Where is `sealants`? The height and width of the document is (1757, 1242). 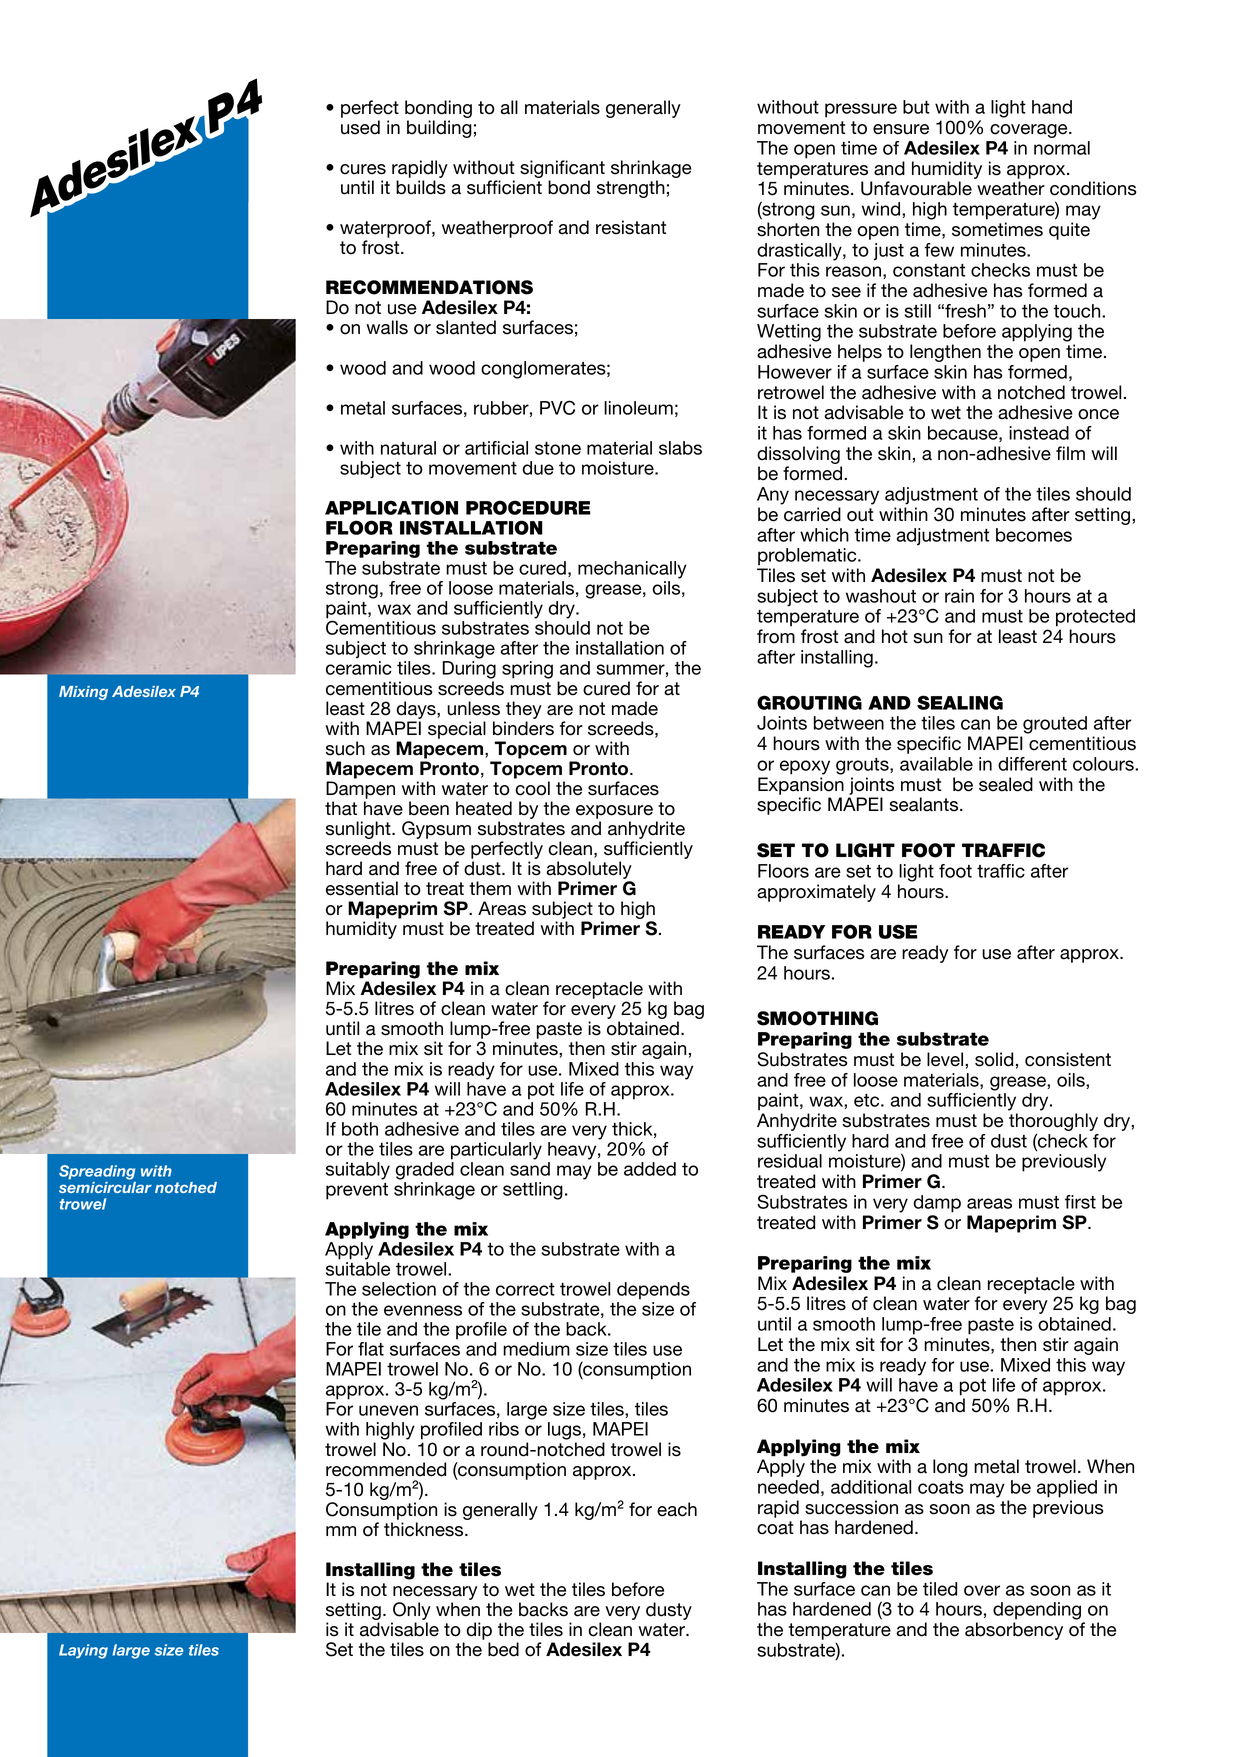
sealants is located at coordinates (925, 804).
